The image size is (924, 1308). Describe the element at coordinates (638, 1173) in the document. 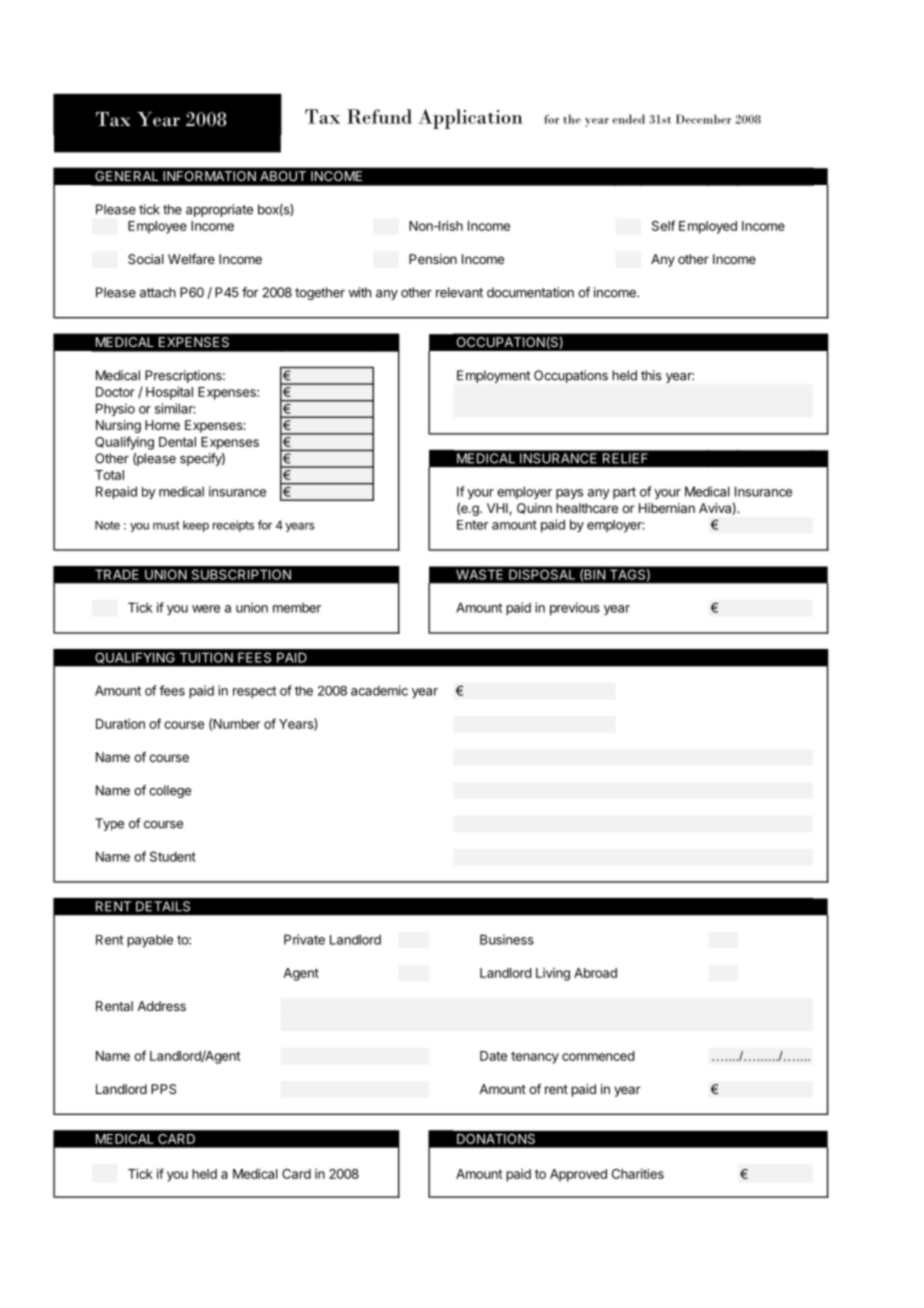

I see `Charities` at that location.
